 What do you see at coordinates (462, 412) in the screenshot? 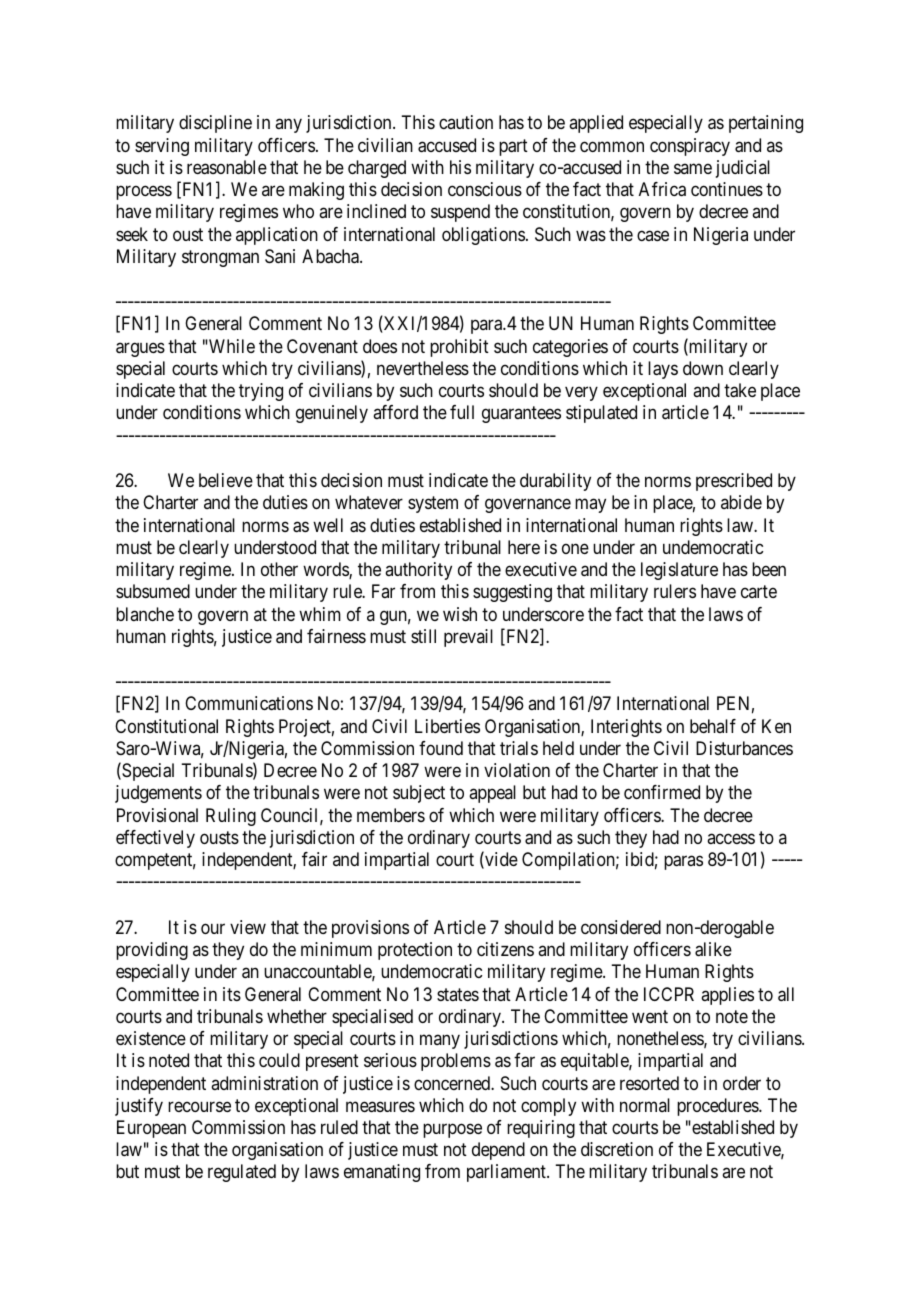
I see `full` at bounding box center [462, 412].
